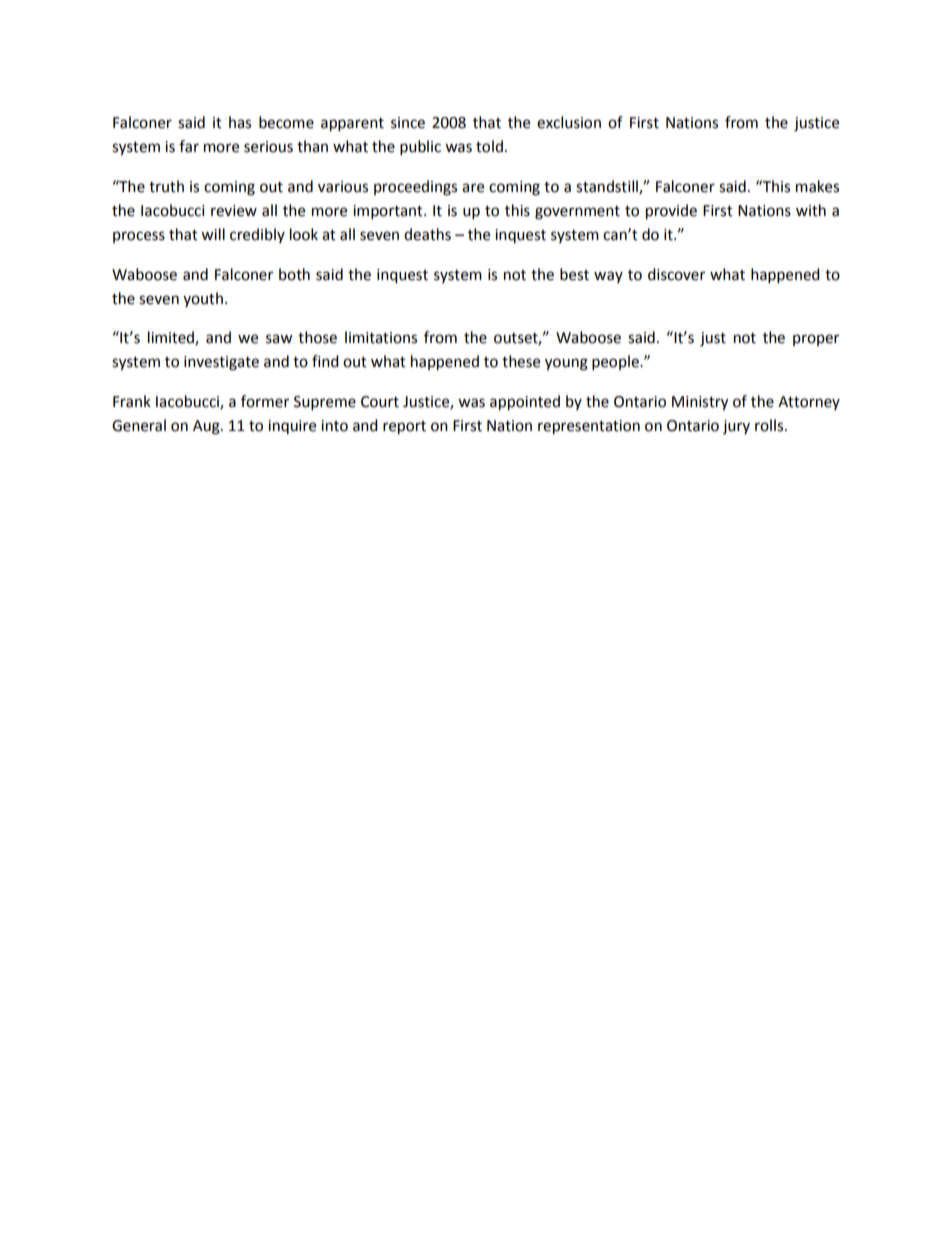  Describe the element at coordinates (207, 427) in the screenshot. I see `Aug` at that location.
